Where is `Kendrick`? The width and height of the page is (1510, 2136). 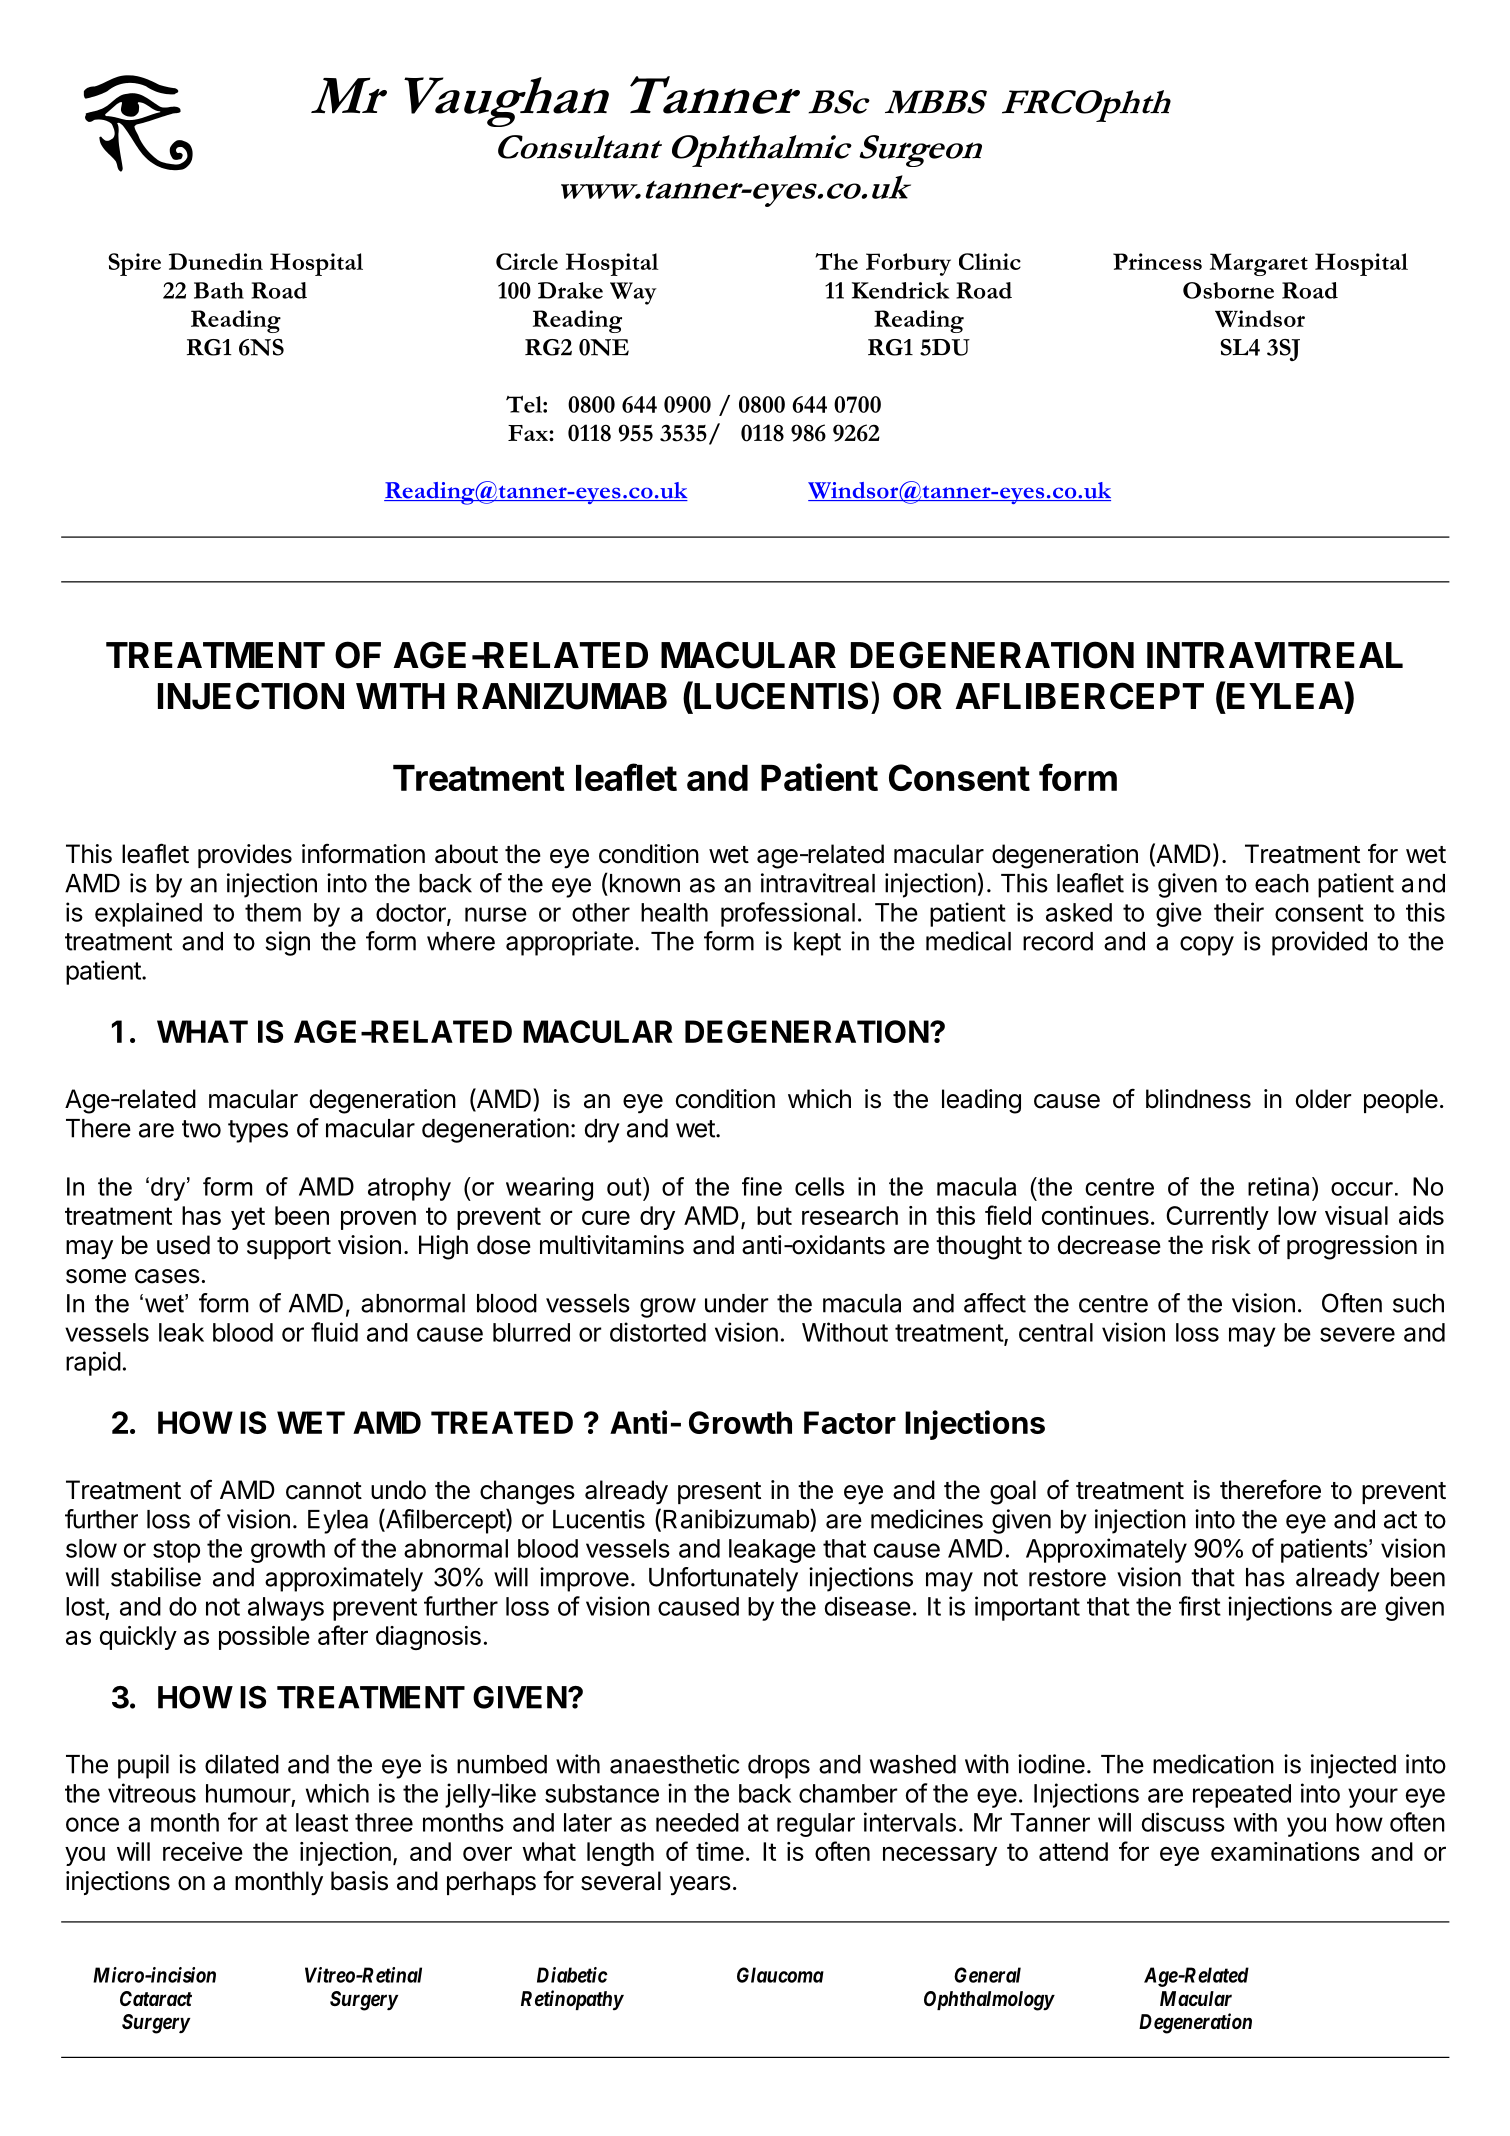 Kendrick is located at coordinates (900, 290).
